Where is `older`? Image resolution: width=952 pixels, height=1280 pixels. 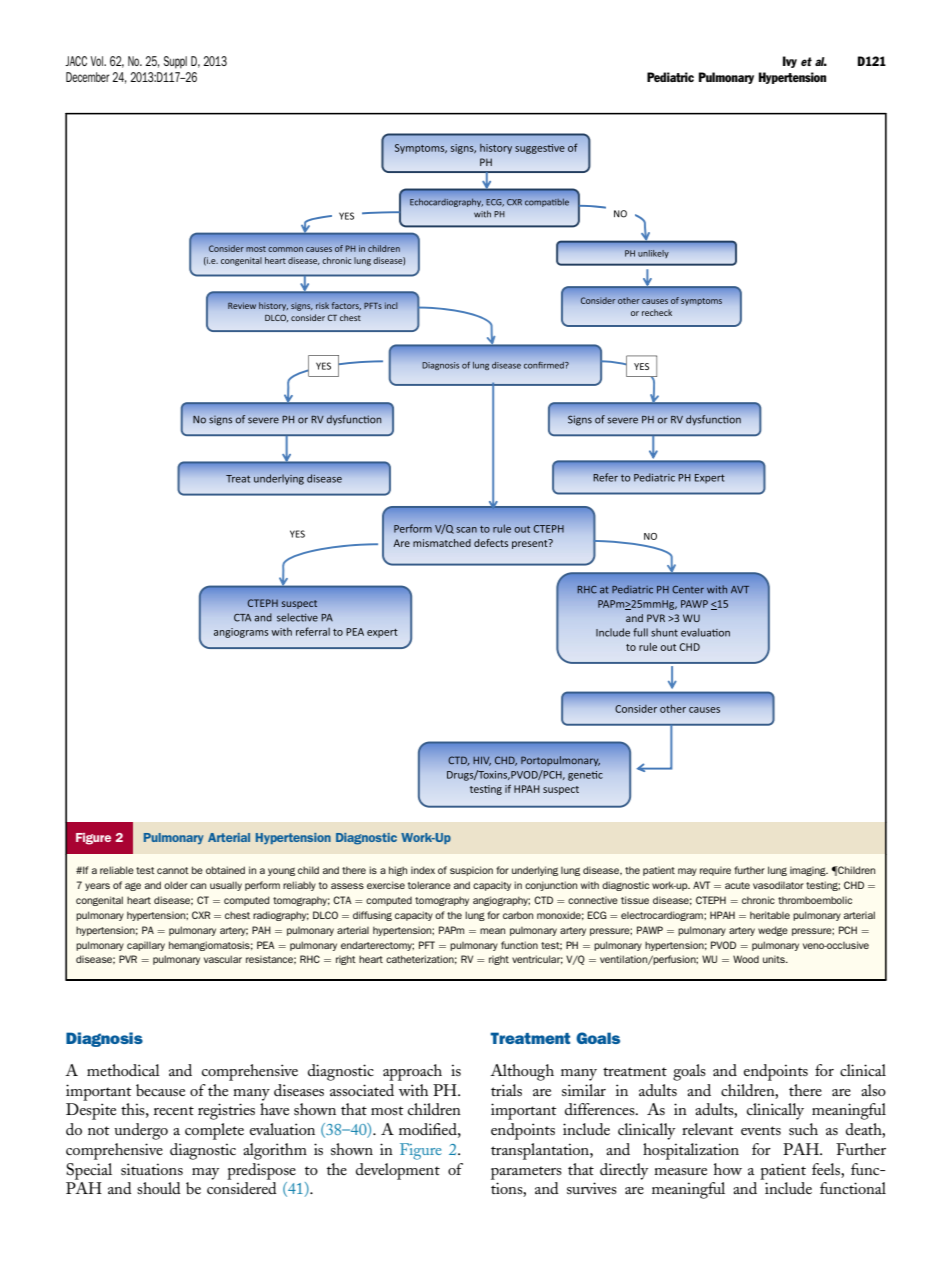
older is located at coordinates (176, 885).
